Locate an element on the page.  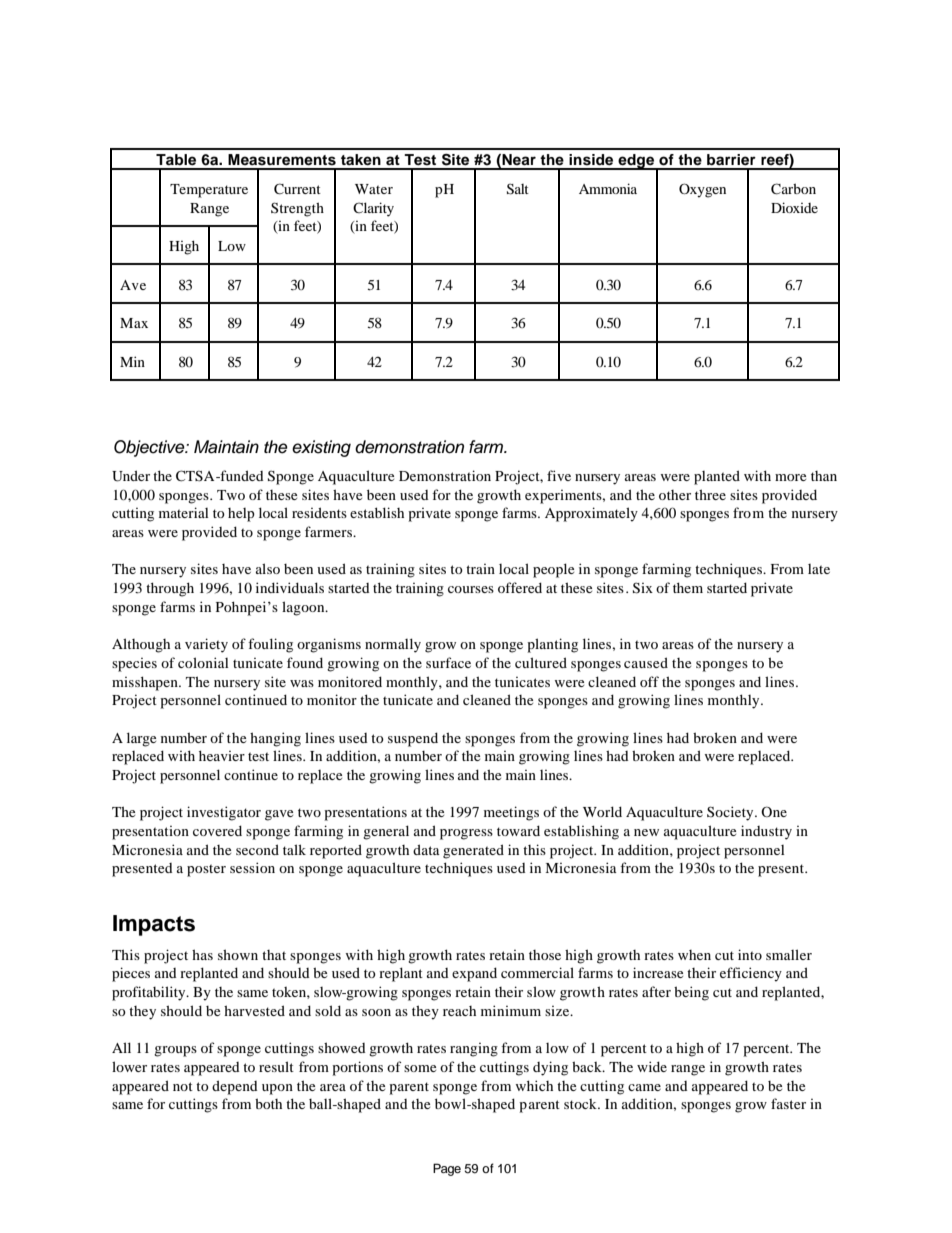
Salt is located at coordinates (518, 189).
